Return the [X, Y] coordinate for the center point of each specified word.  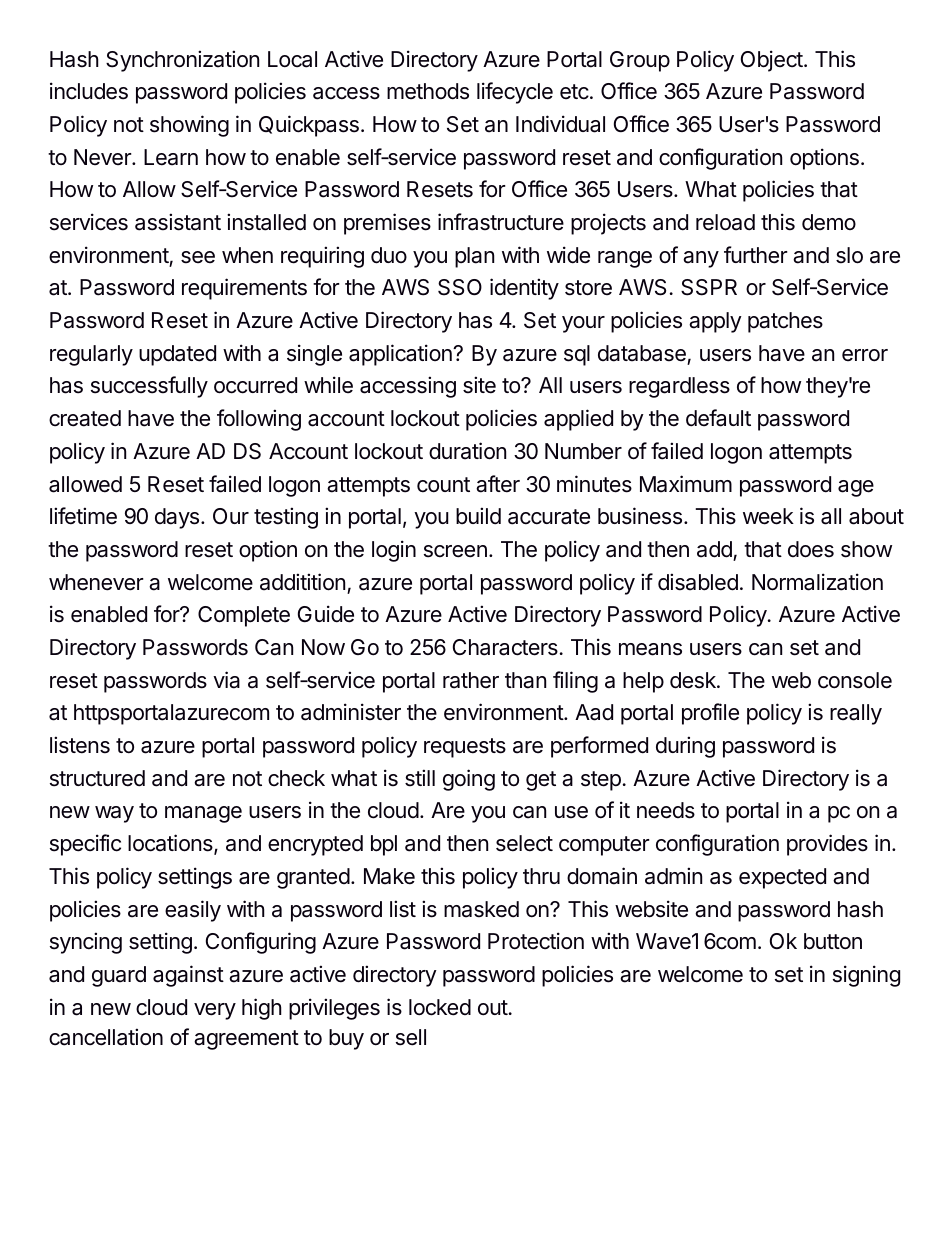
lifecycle [515, 93]
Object [773, 61]
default [718, 418]
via [226, 680]
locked [440, 1007]
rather [471, 680]
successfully [149, 387]
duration [467, 451]
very [215, 1011]
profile [710, 714]
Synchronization [182, 61]
